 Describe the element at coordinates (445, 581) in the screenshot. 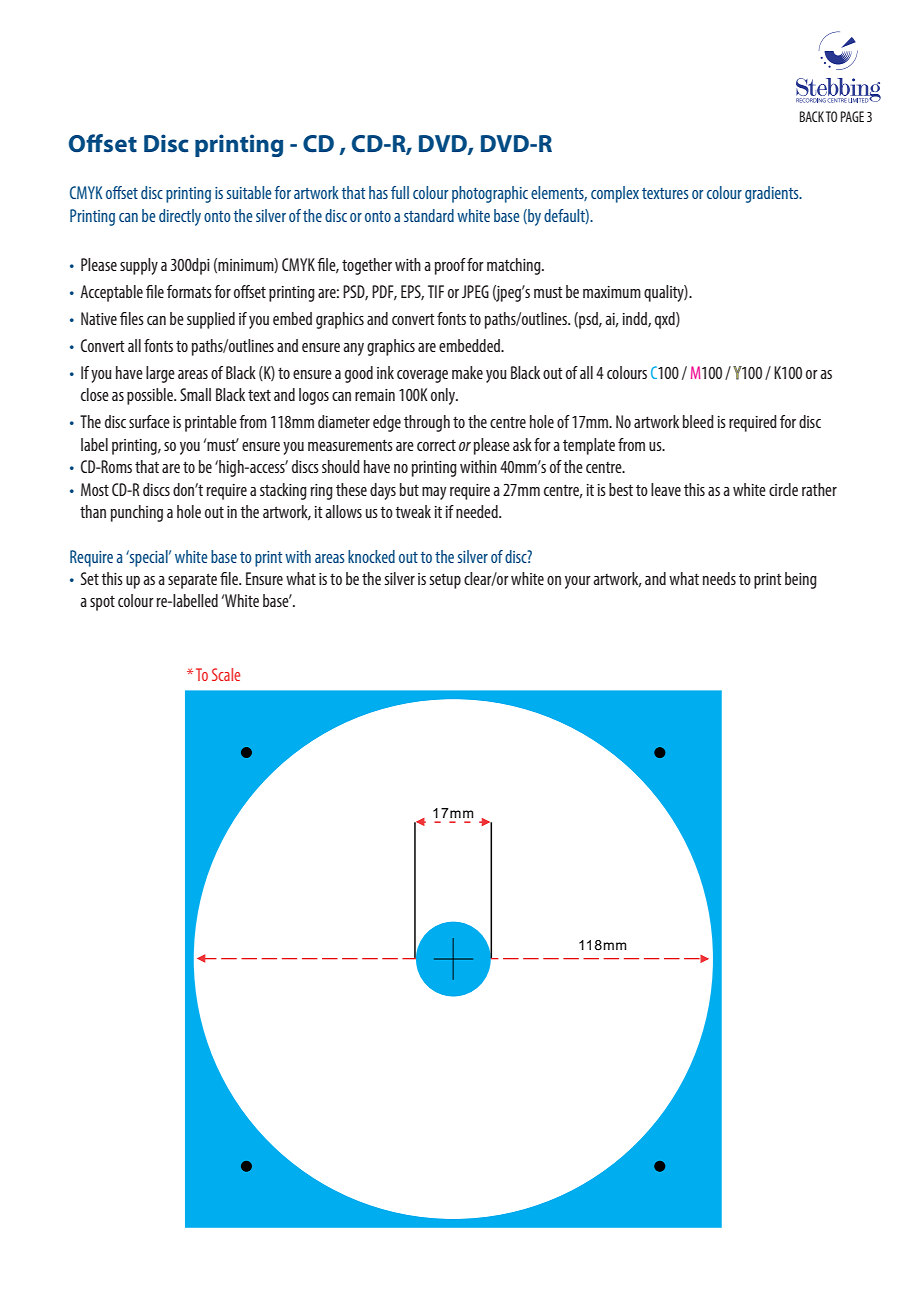

I see `setup` at that location.
